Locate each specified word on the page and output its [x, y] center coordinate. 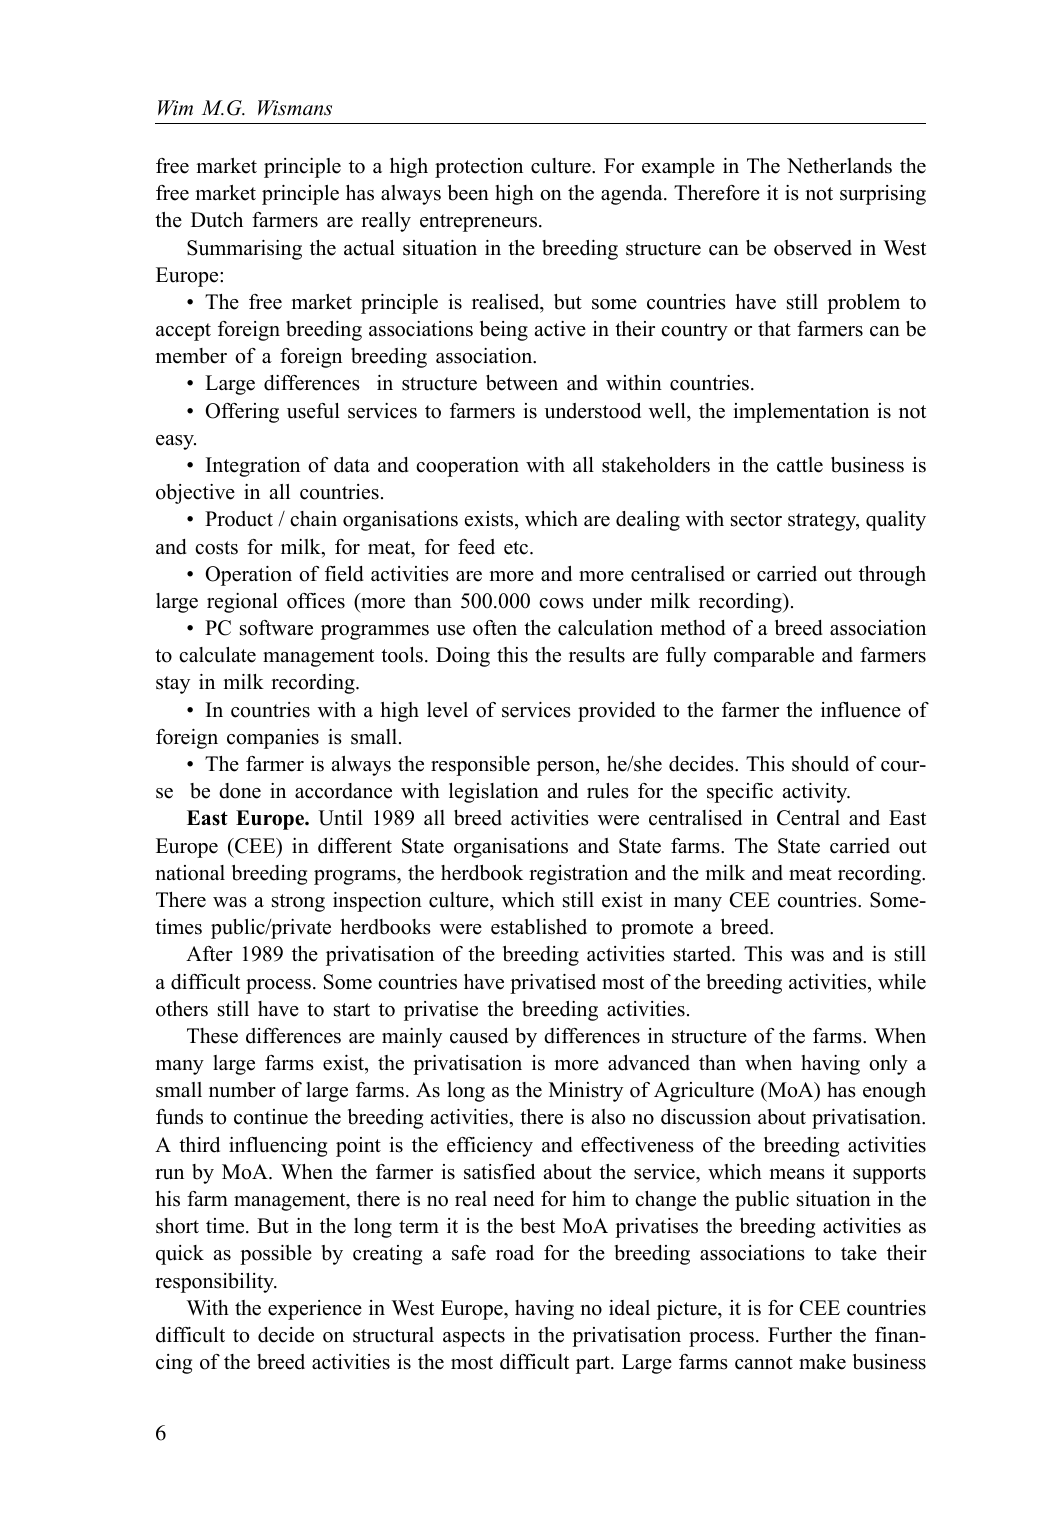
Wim [175, 107]
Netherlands [839, 166]
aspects [474, 1338]
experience [315, 1310]
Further [800, 1335]
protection [479, 168]
